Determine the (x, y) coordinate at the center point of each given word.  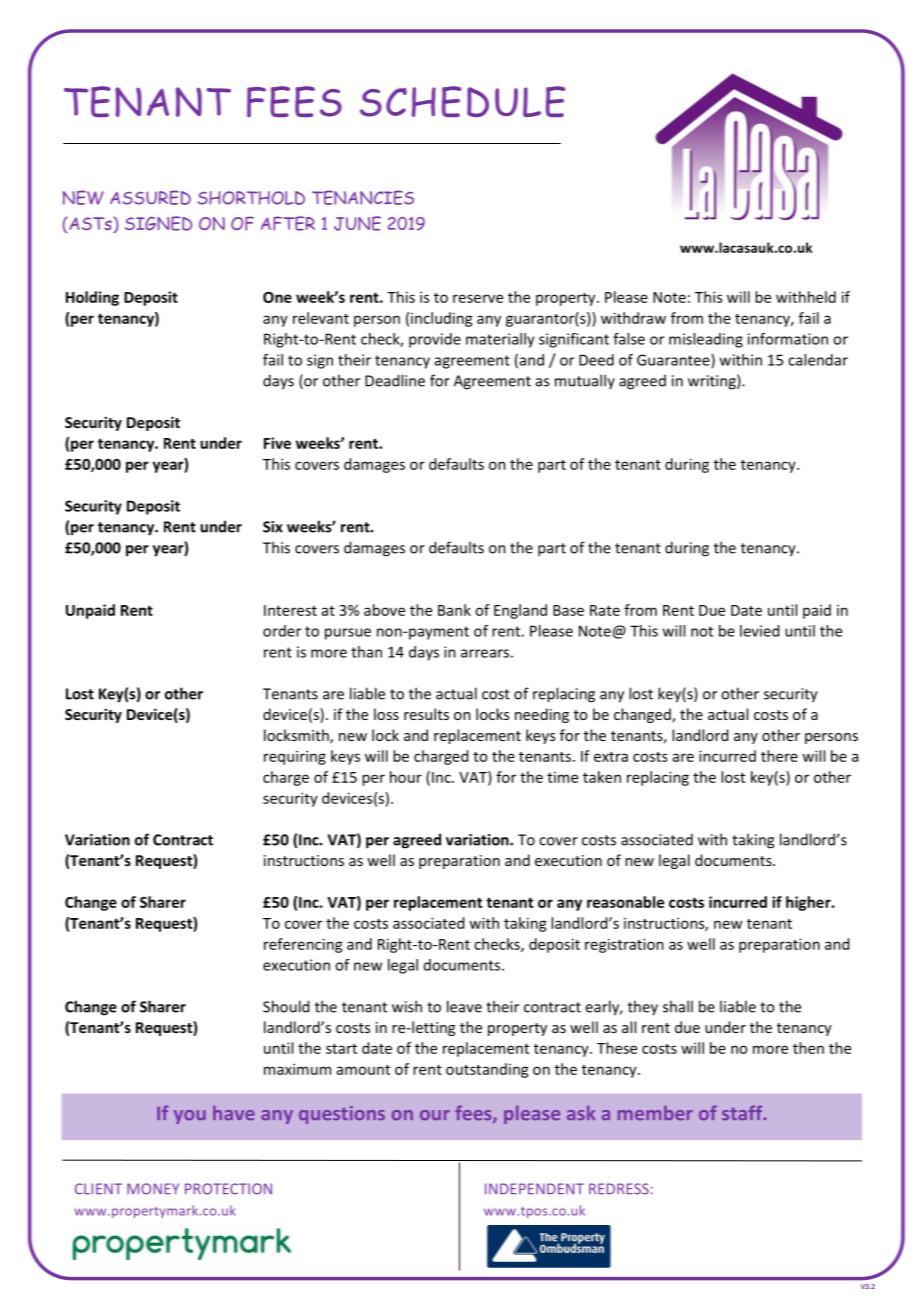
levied (759, 631)
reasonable (625, 902)
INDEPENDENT (534, 1188)
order (282, 631)
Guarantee (674, 361)
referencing (303, 945)
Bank (454, 610)
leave (464, 1006)
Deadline (395, 380)
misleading (706, 340)
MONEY (153, 1189)
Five (277, 443)
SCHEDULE (462, 101)
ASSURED (150, 197)
